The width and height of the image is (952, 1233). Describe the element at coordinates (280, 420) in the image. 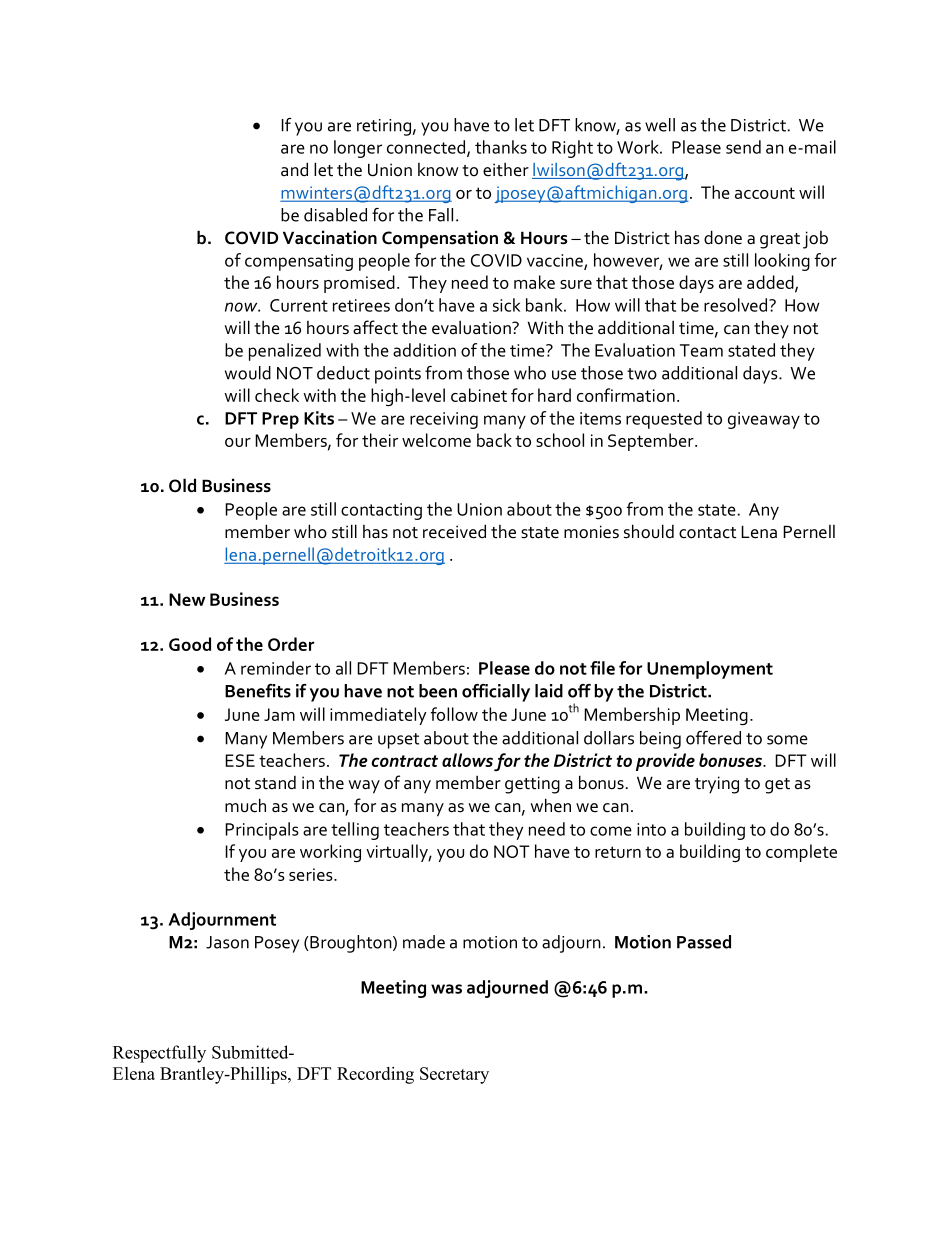

I see `Prep` at that location.
